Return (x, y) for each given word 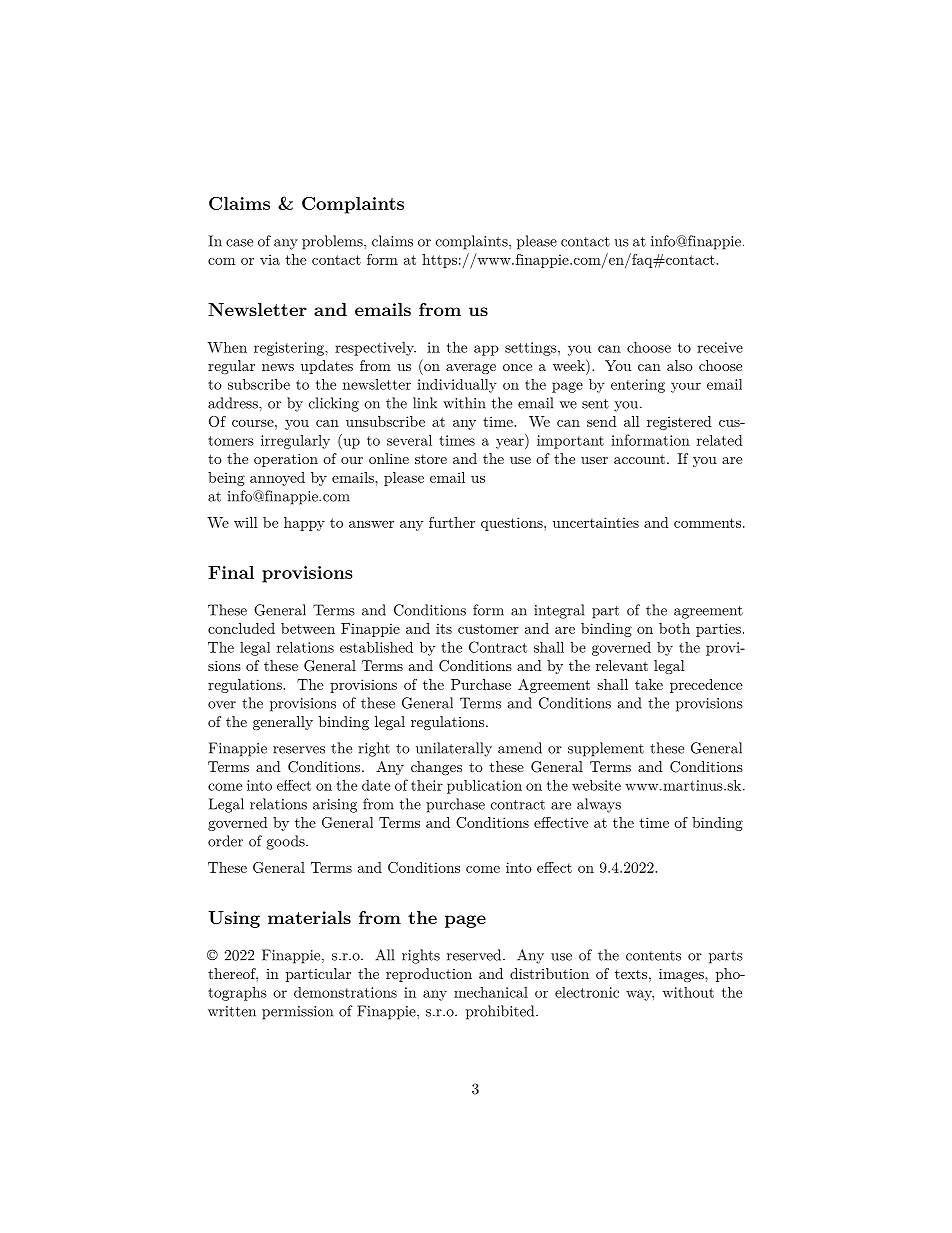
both (674, 628)
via (270, 259)
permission (297, 1013)
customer (488, 629)
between (308, 628)
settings (532, 349)
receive (720, 347)
